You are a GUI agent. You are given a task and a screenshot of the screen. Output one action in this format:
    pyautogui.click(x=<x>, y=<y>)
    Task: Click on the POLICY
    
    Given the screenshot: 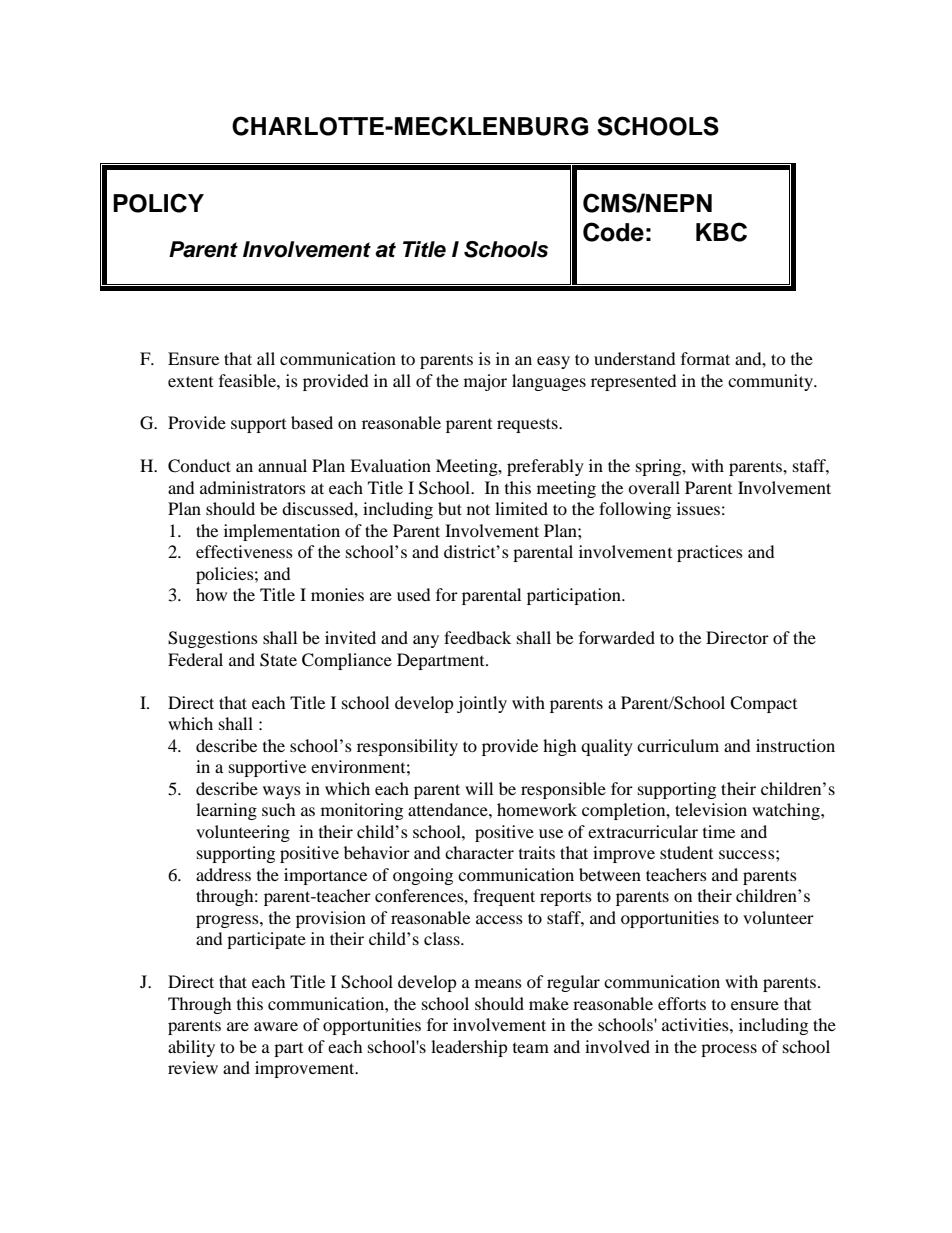 What is the action you would take?
    pyautogui.click(x=158, y=203)
